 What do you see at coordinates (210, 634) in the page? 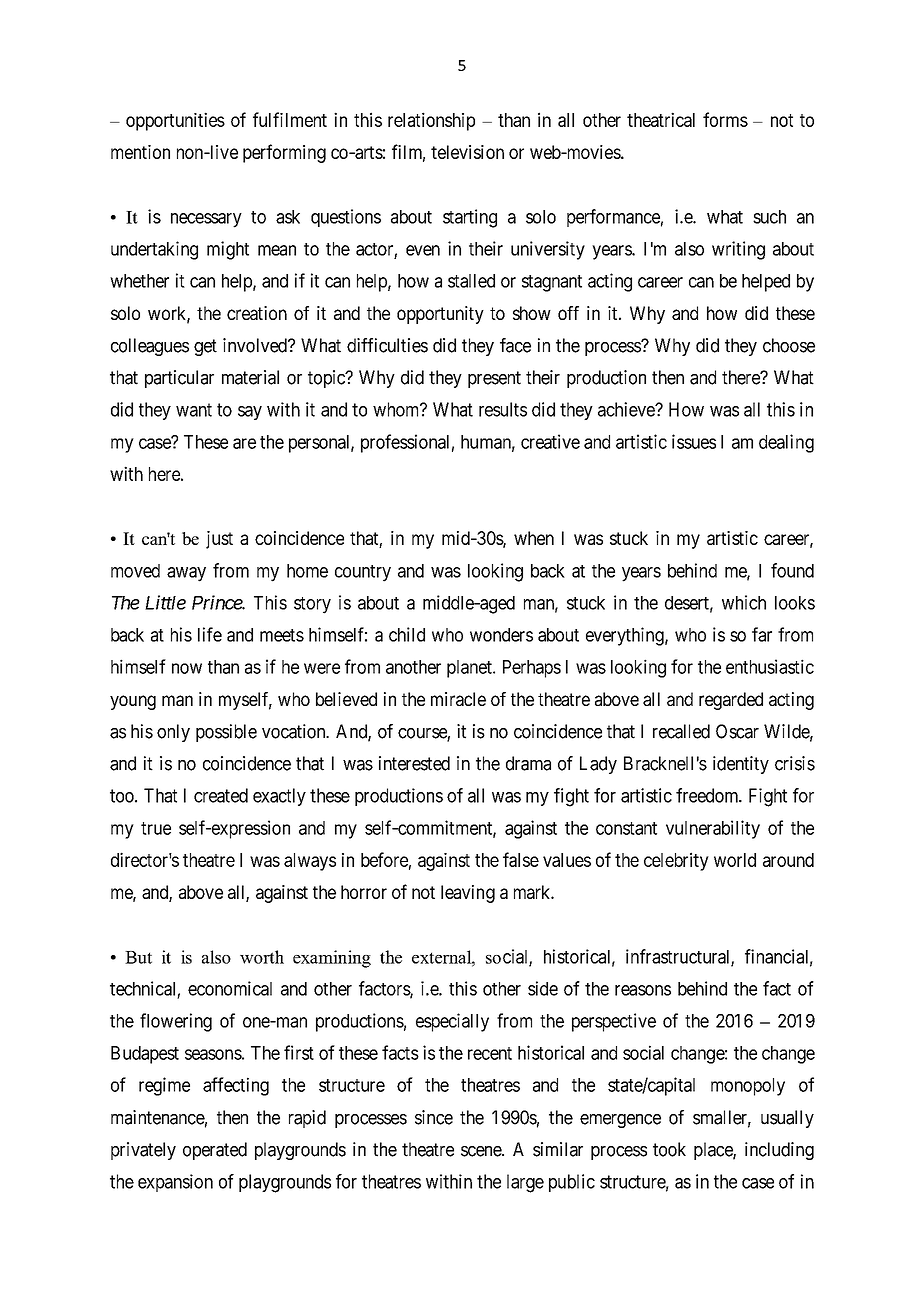
I see `life` at bounding box center [210, 634].
